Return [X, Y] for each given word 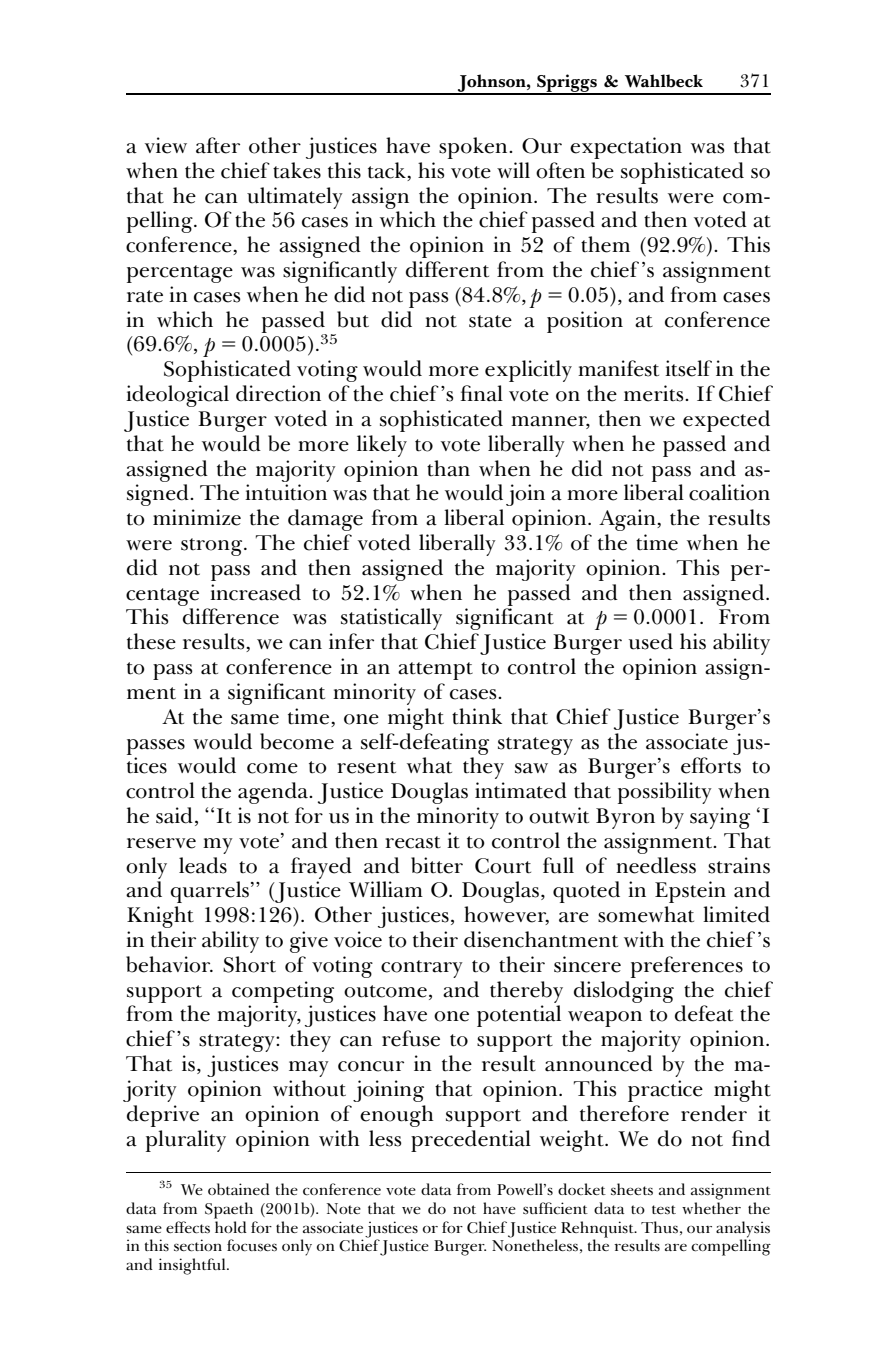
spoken [474, 148]
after [218, 145]
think [477, 716]
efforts [711, 765]
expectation [626, 148]
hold [230, 1225]
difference [231, 616]
